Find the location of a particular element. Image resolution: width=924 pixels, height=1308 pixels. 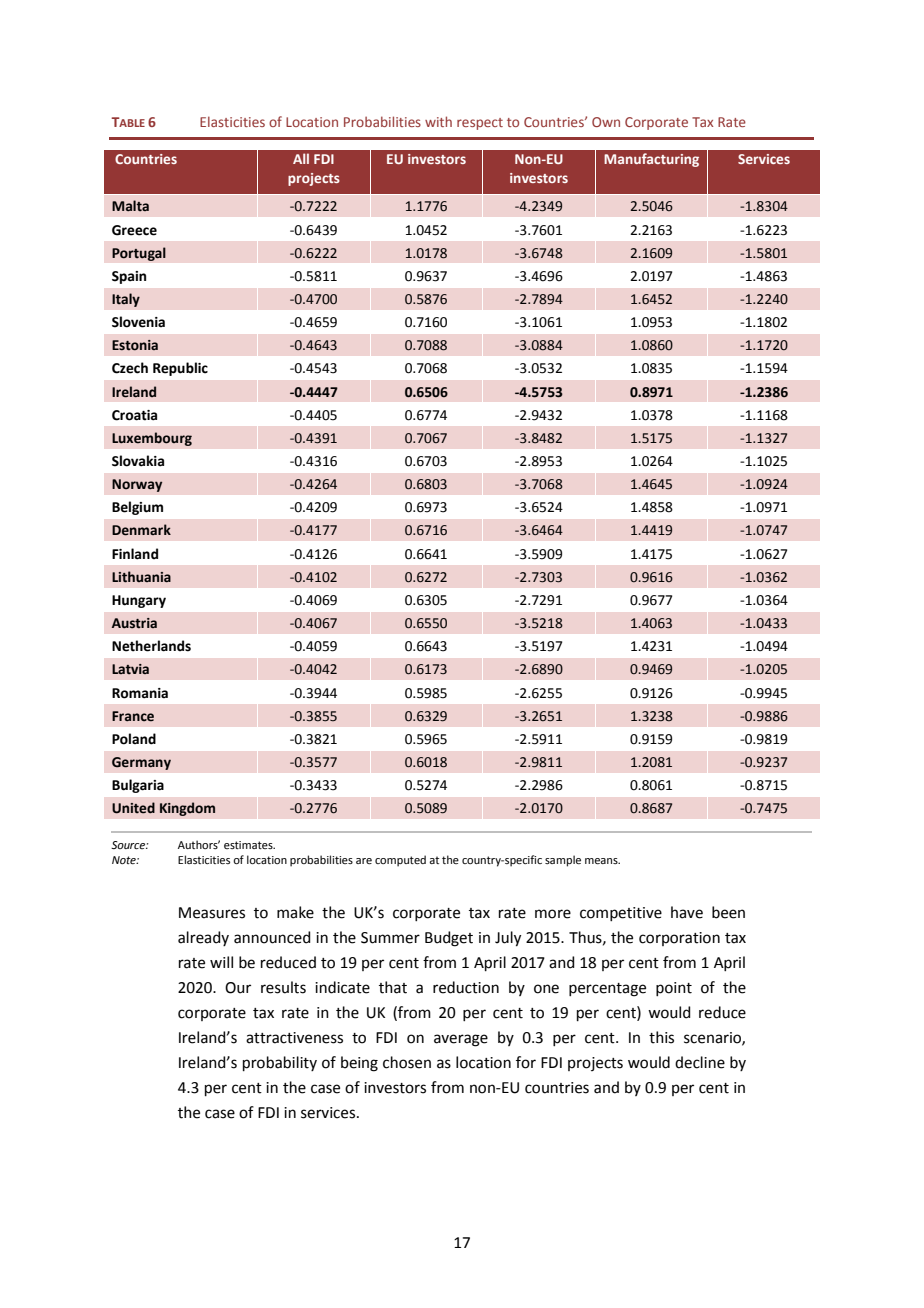

sample is located at coordinates (563, 861).
